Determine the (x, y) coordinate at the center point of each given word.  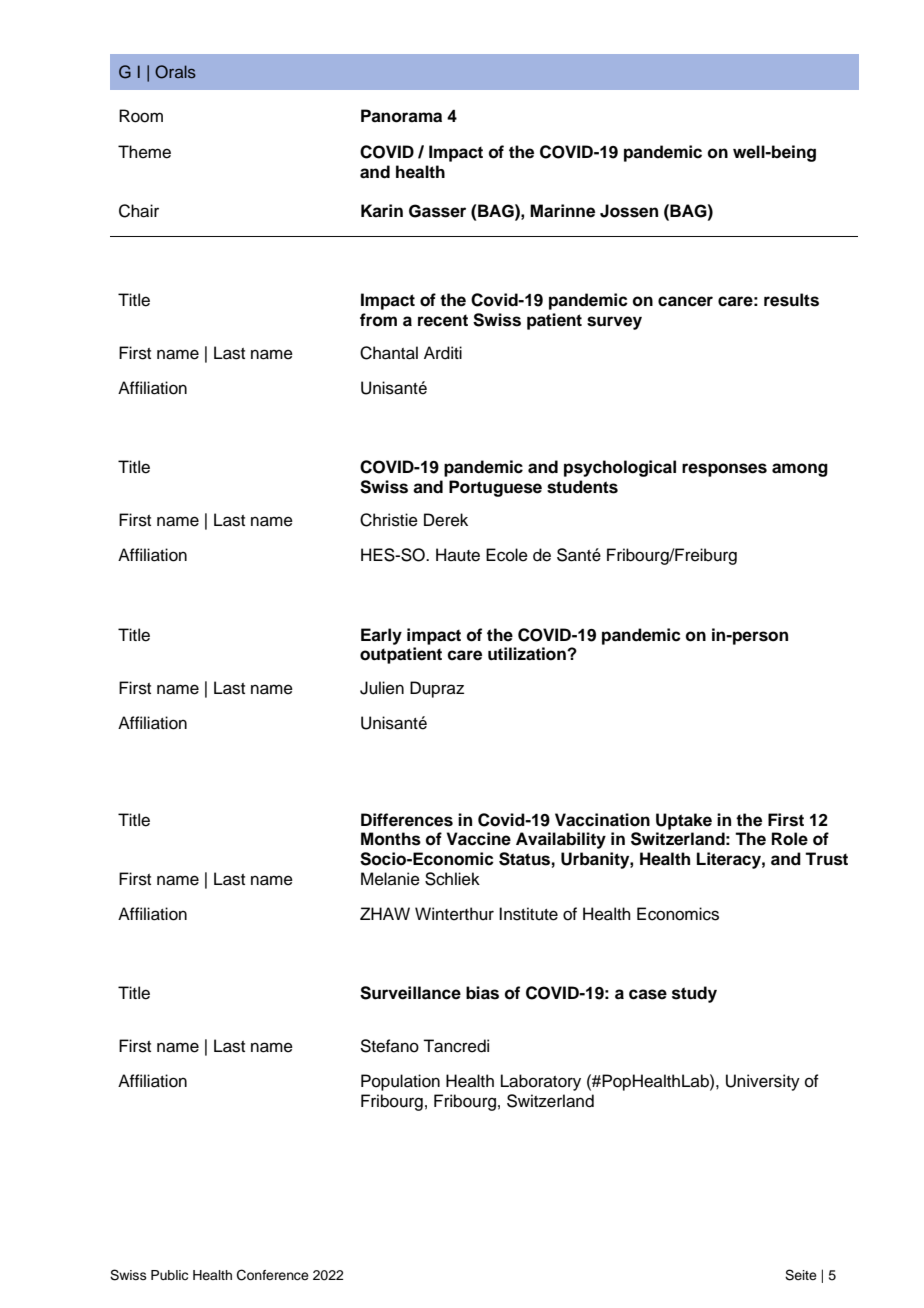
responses (724, 470)
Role (790, 839)
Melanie (390, 879)
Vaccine (478, 839)
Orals (175, 72)
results (791, 300)
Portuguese (495, 488)
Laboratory (541, 1082)
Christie (389, 520)
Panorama (401, 116)
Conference (273, 1275)
